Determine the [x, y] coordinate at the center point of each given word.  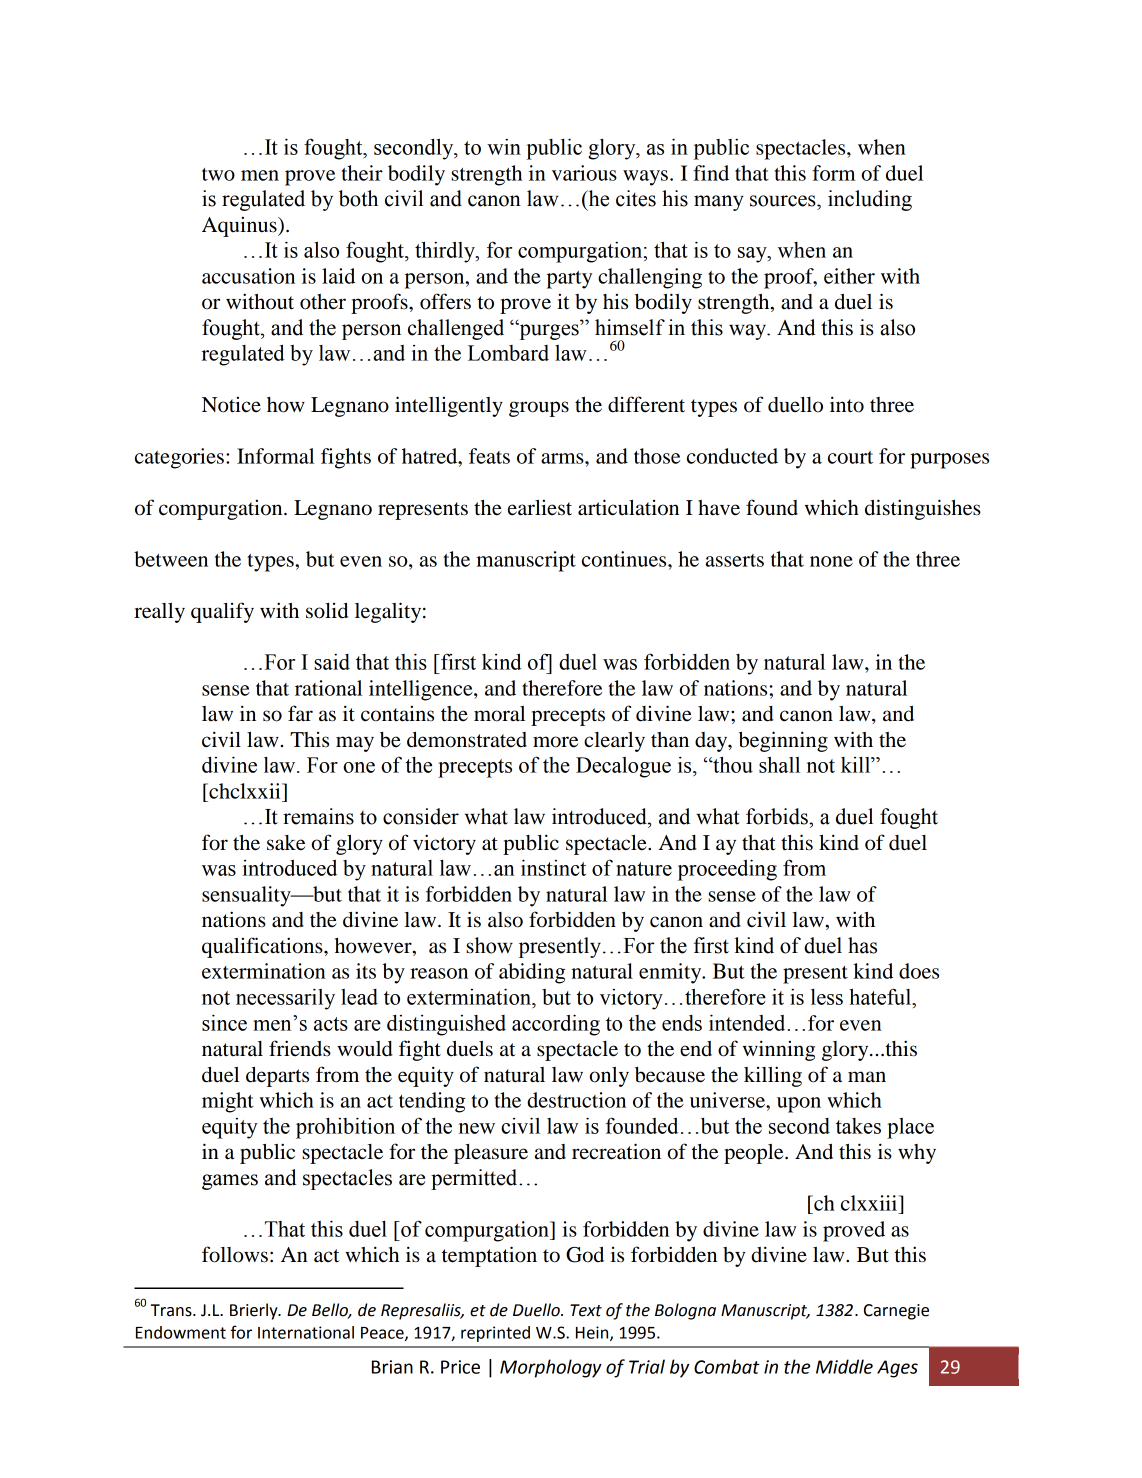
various [584, 173]
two [218, 174]
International [306, 1332]
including [870, 200]
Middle [844, 1366]
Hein [593, 1333]
